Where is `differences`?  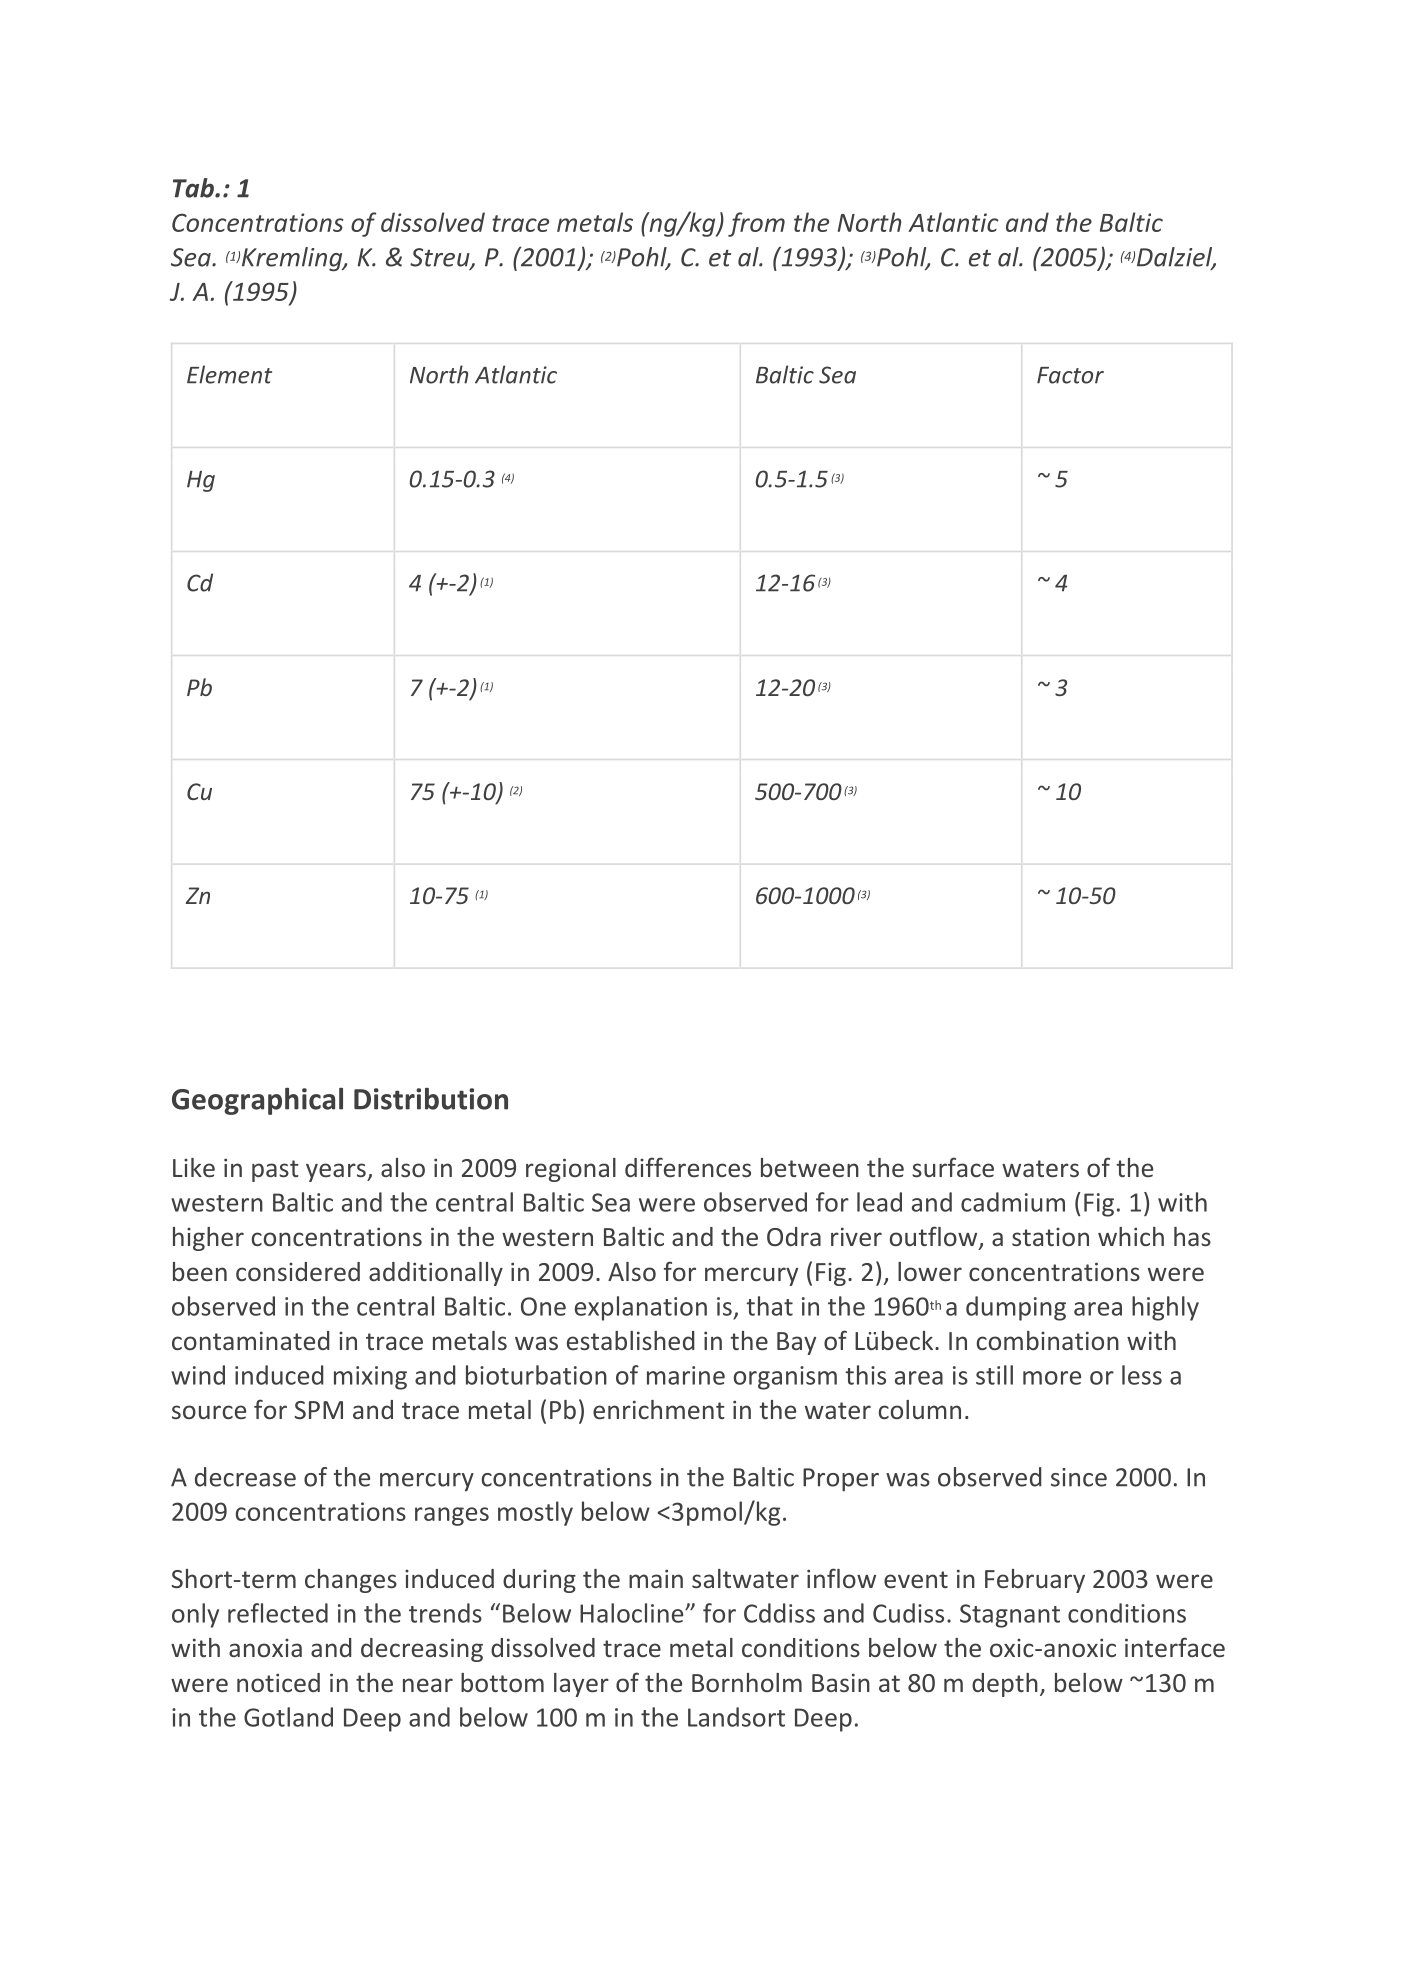 differences is located at coordinates (688, 1167).
